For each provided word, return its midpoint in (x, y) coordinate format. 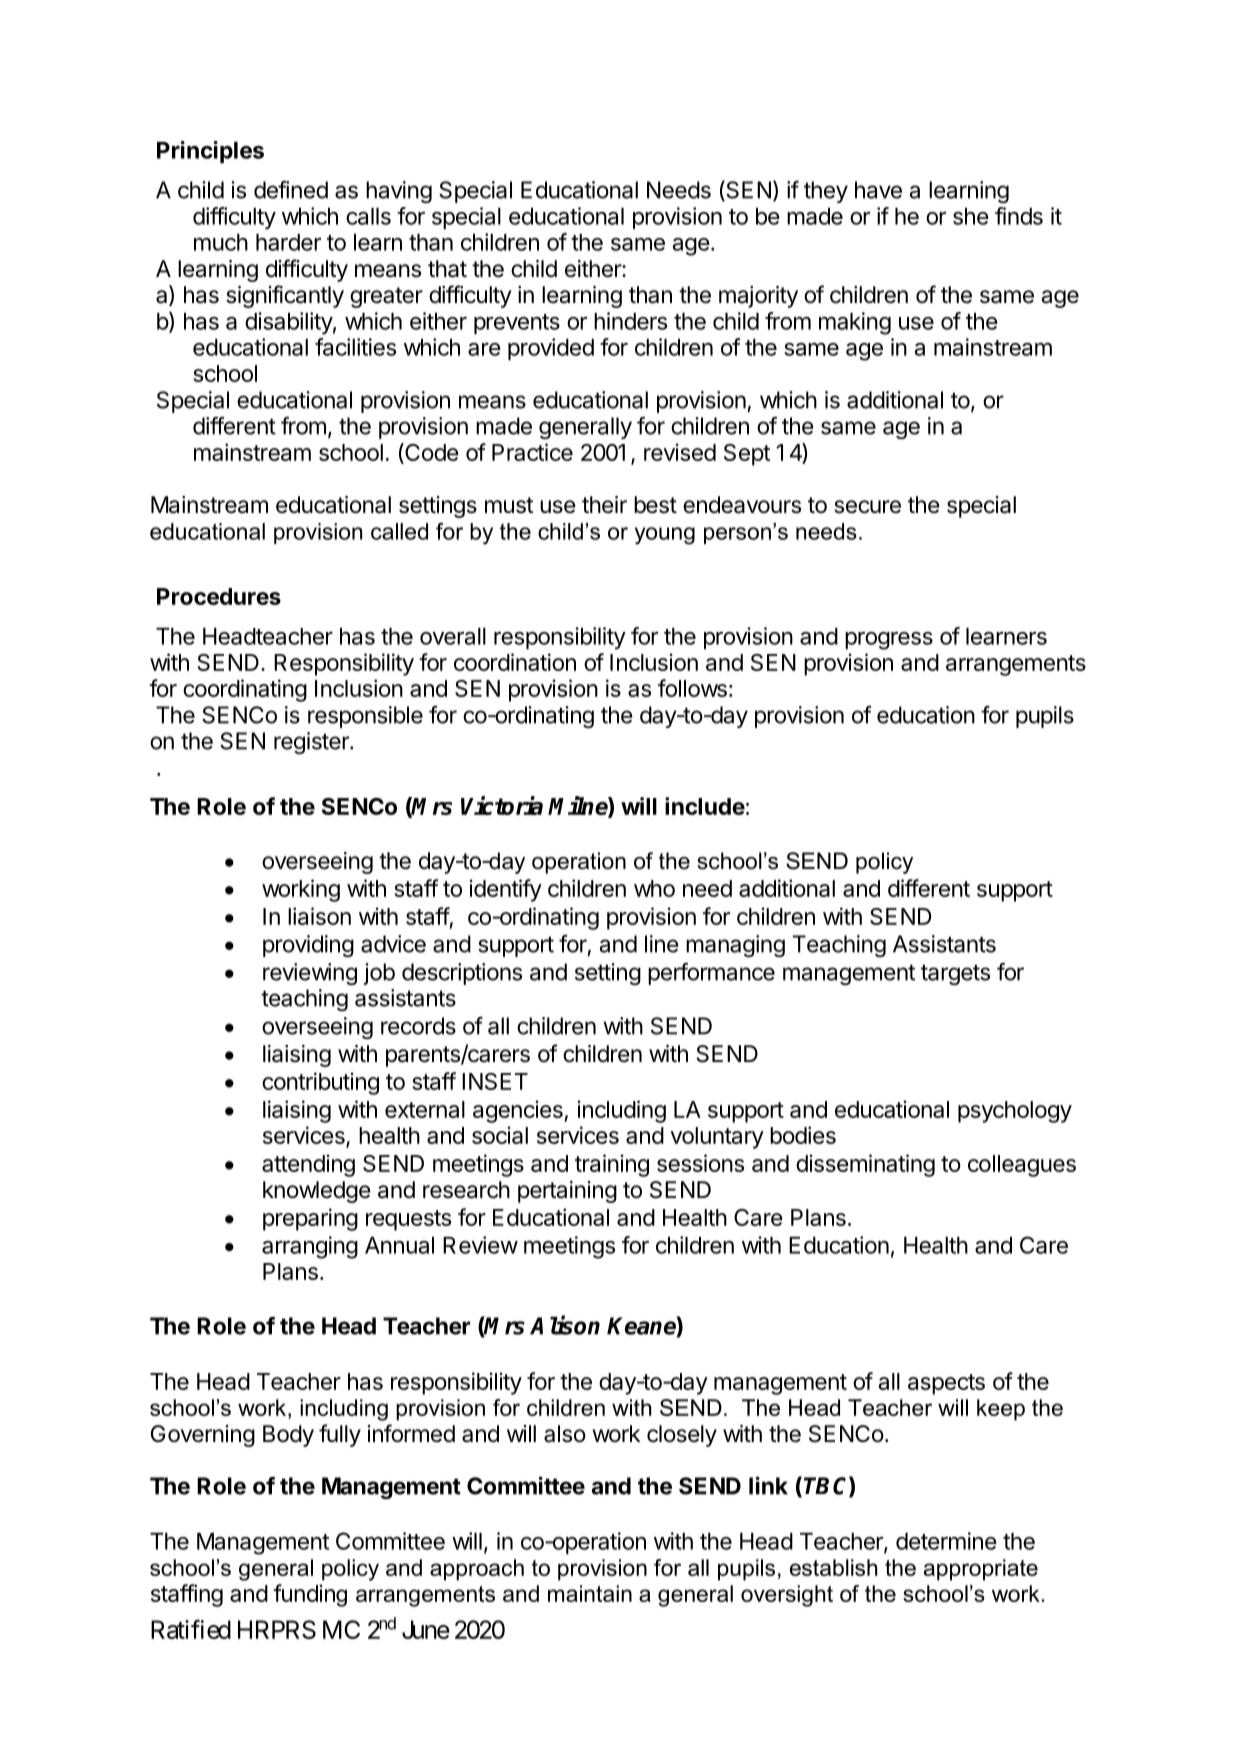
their (604, 505)
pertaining (567, 1192)
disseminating (865, 1165)
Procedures (219, 596)
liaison (319, 916)
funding (310, 1595)
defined (291, 190)
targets (955, 974)
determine (946, 1541)
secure (867, 507)
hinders (630, 321)
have (878, 190)
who (654, 888)
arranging (310, 1247)
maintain (590, 1593)
